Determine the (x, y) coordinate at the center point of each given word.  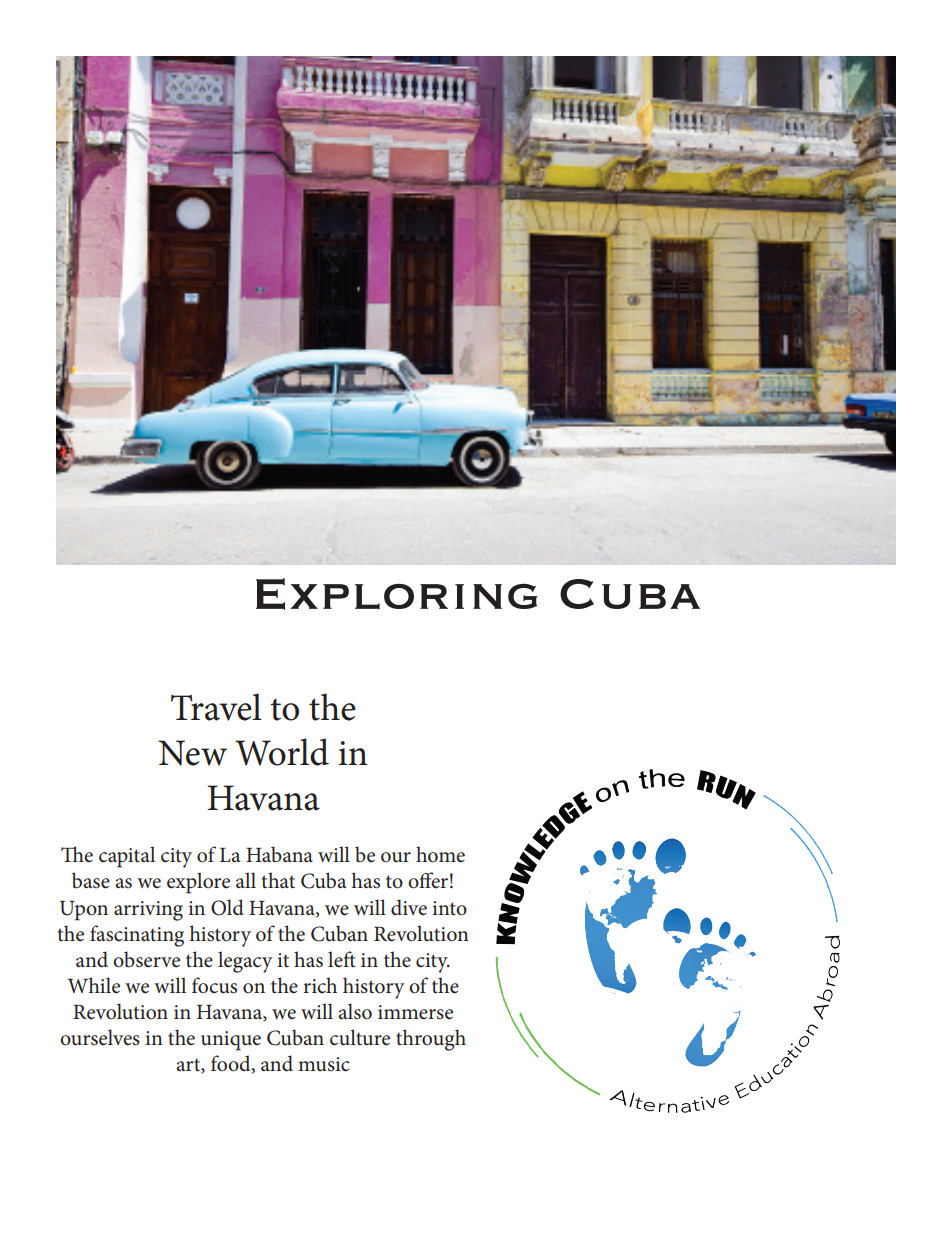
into (450, 908)
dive (409, 907)
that (278, 880)
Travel (216, 707)
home (440, 854)
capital (127, 857)
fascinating (137, 936)
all (246, 880)
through (431, 1040)
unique (231, 1041)
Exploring (396, 594)
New (192, 753)
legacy (245, 962)
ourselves (100, 1037)
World (282, 752)
